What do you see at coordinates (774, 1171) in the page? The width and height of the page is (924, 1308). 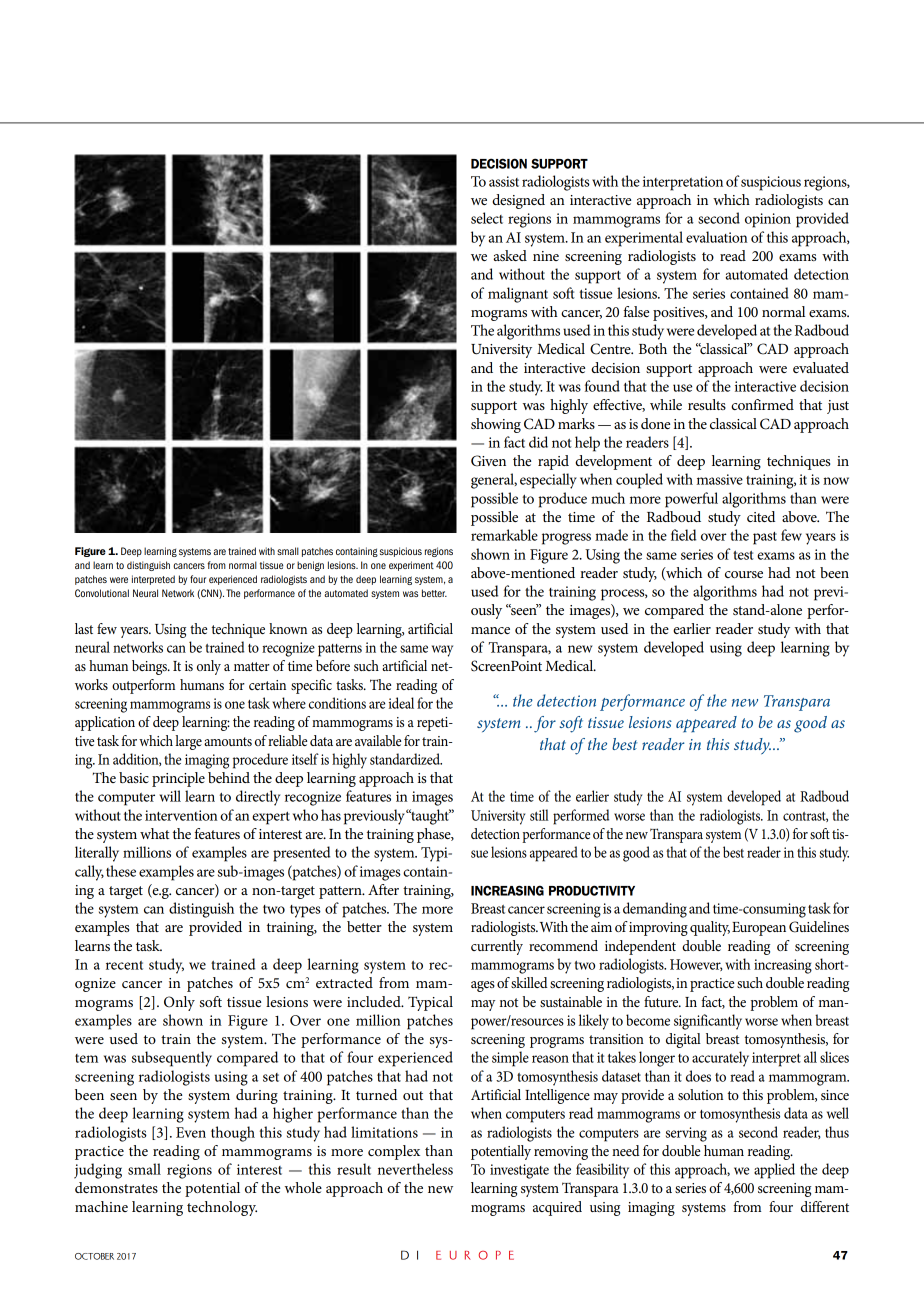 I see `applied` at bounding box center [774, 1171].
